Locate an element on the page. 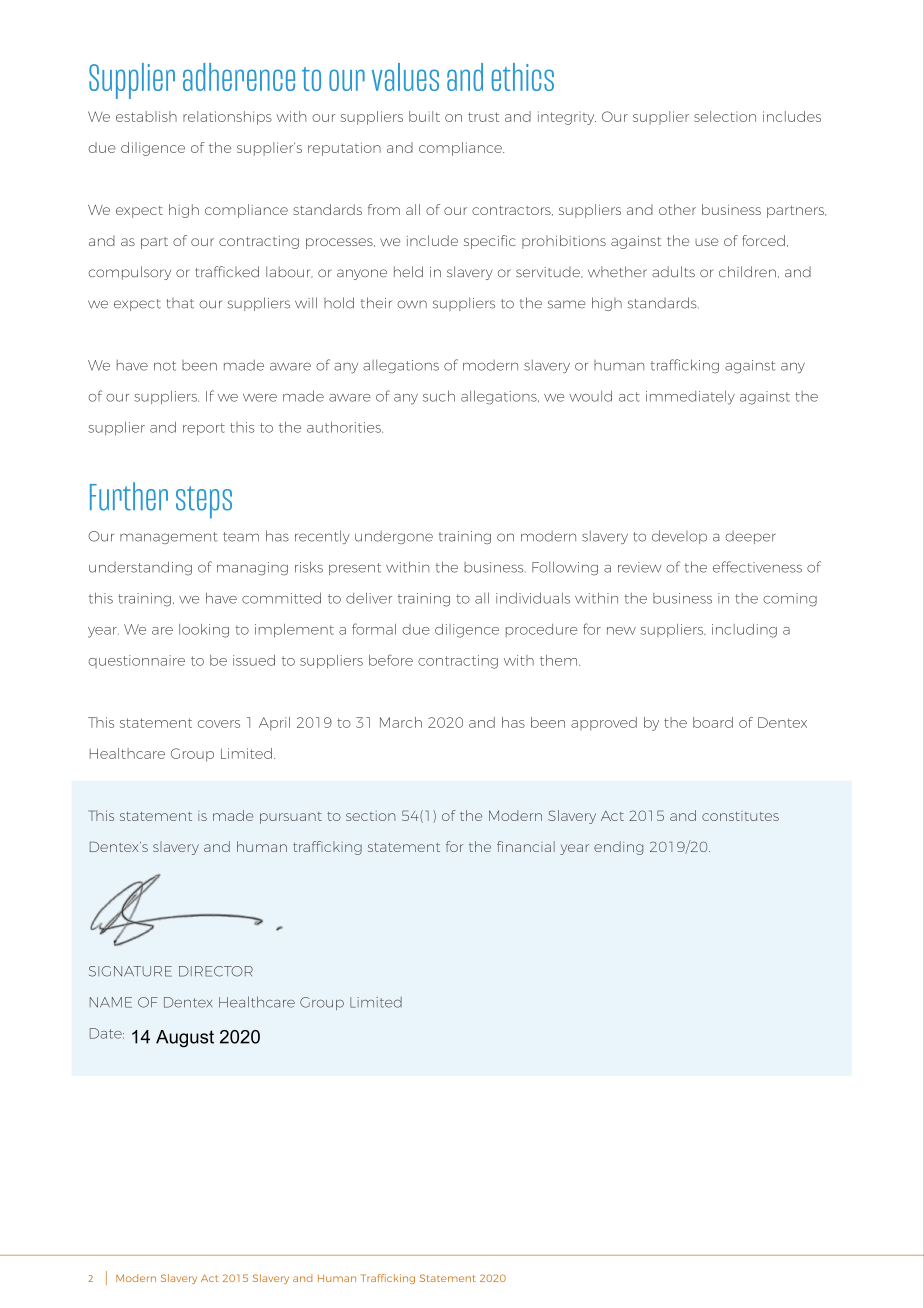  August is located at coordinates (185, 1039).
